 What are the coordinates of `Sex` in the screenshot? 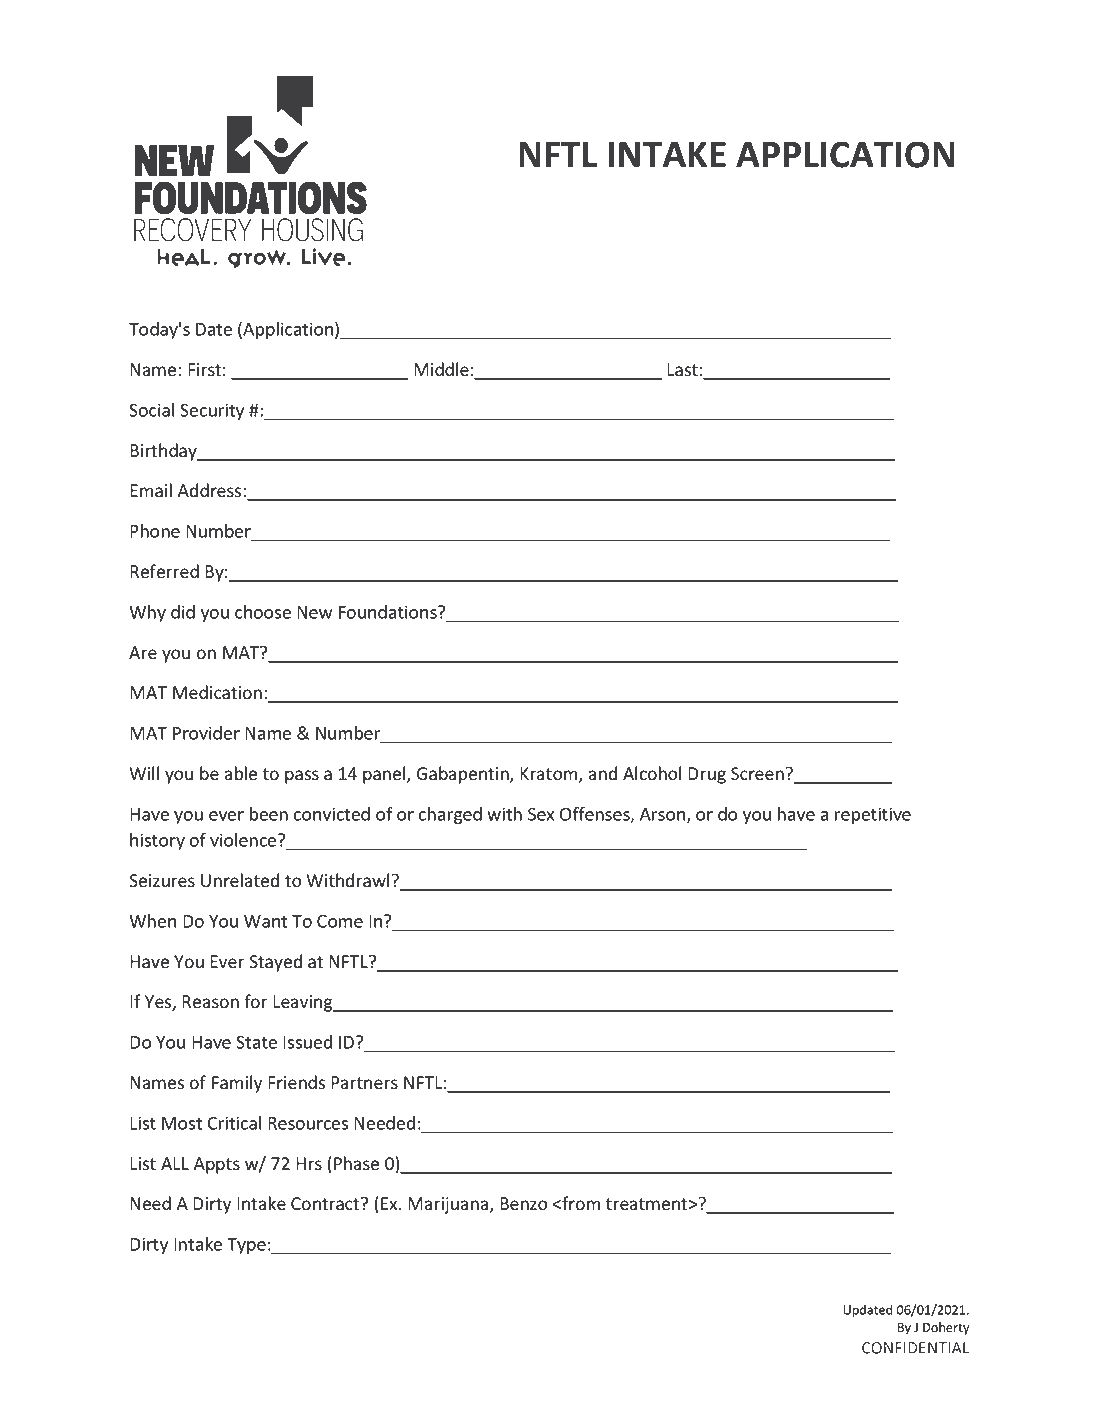 It's located at (541, 814).
